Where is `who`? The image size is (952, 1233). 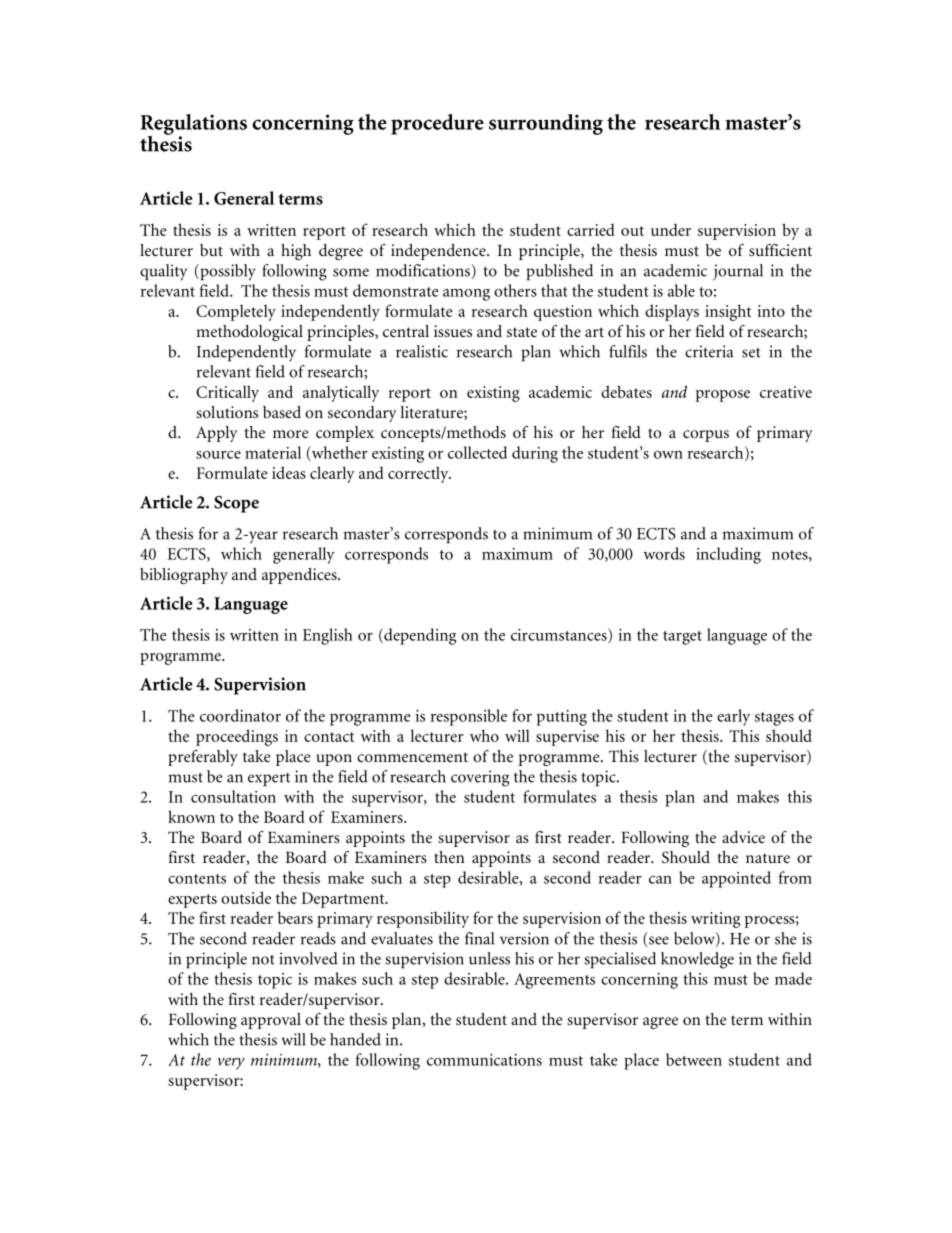
who is located at coordinates (484, 735).
